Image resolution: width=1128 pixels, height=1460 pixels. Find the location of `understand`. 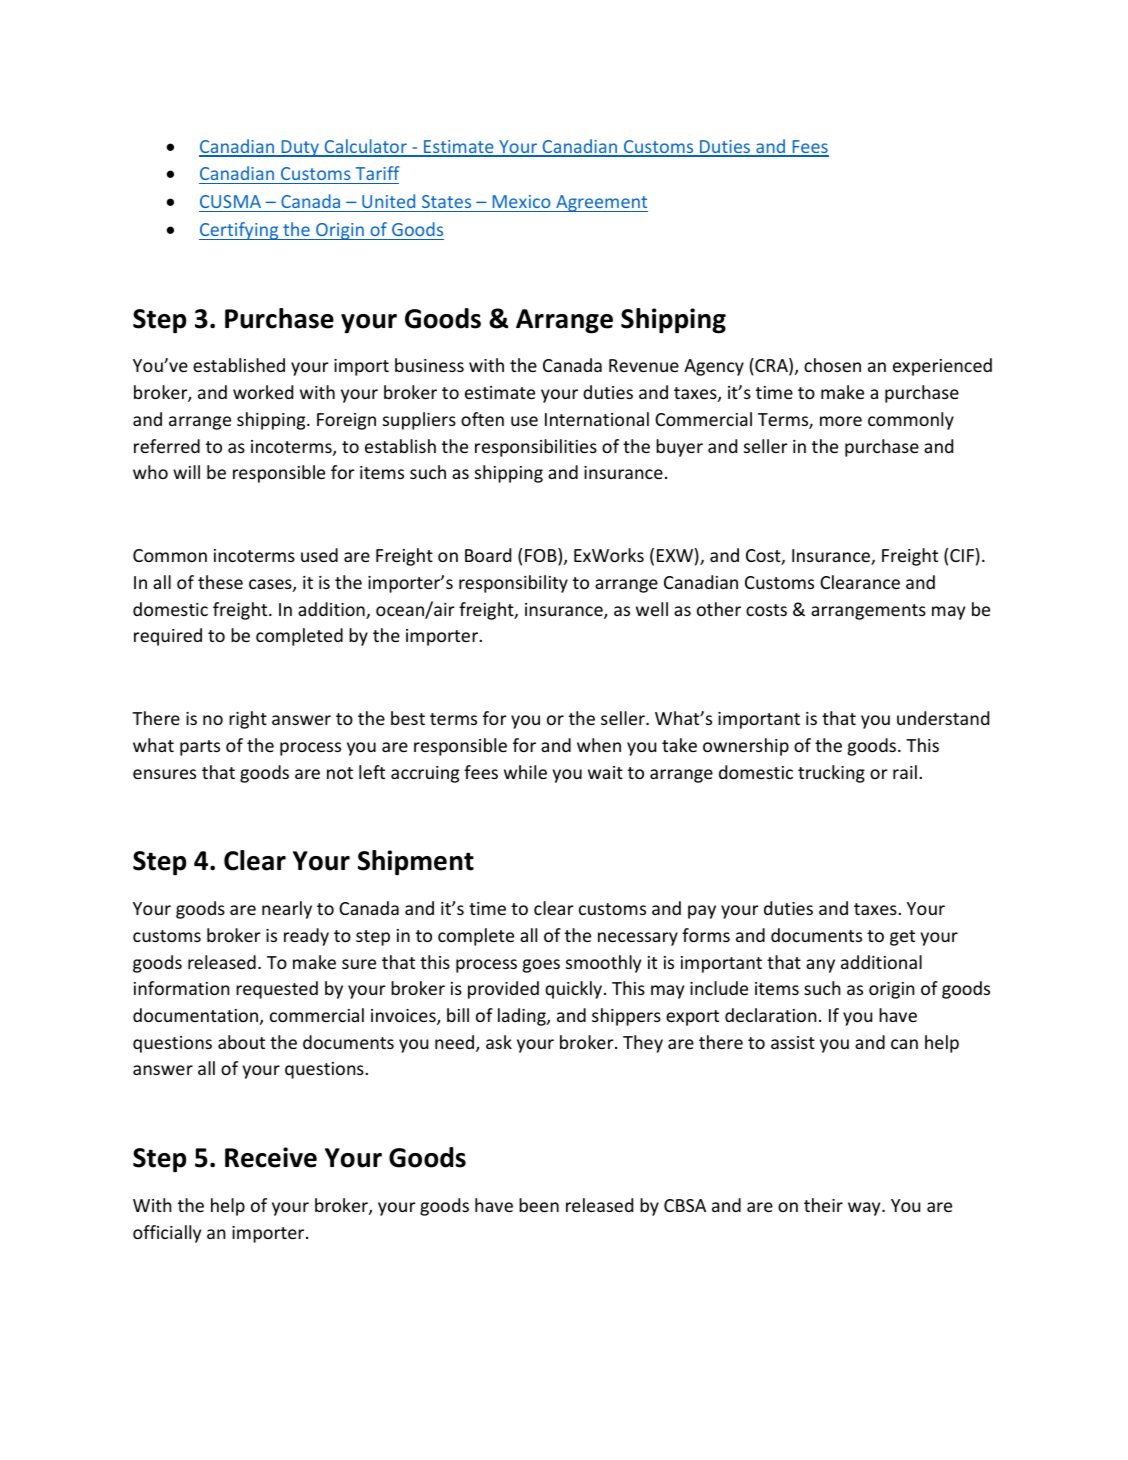

understand is located at coordinates (943, 718).
